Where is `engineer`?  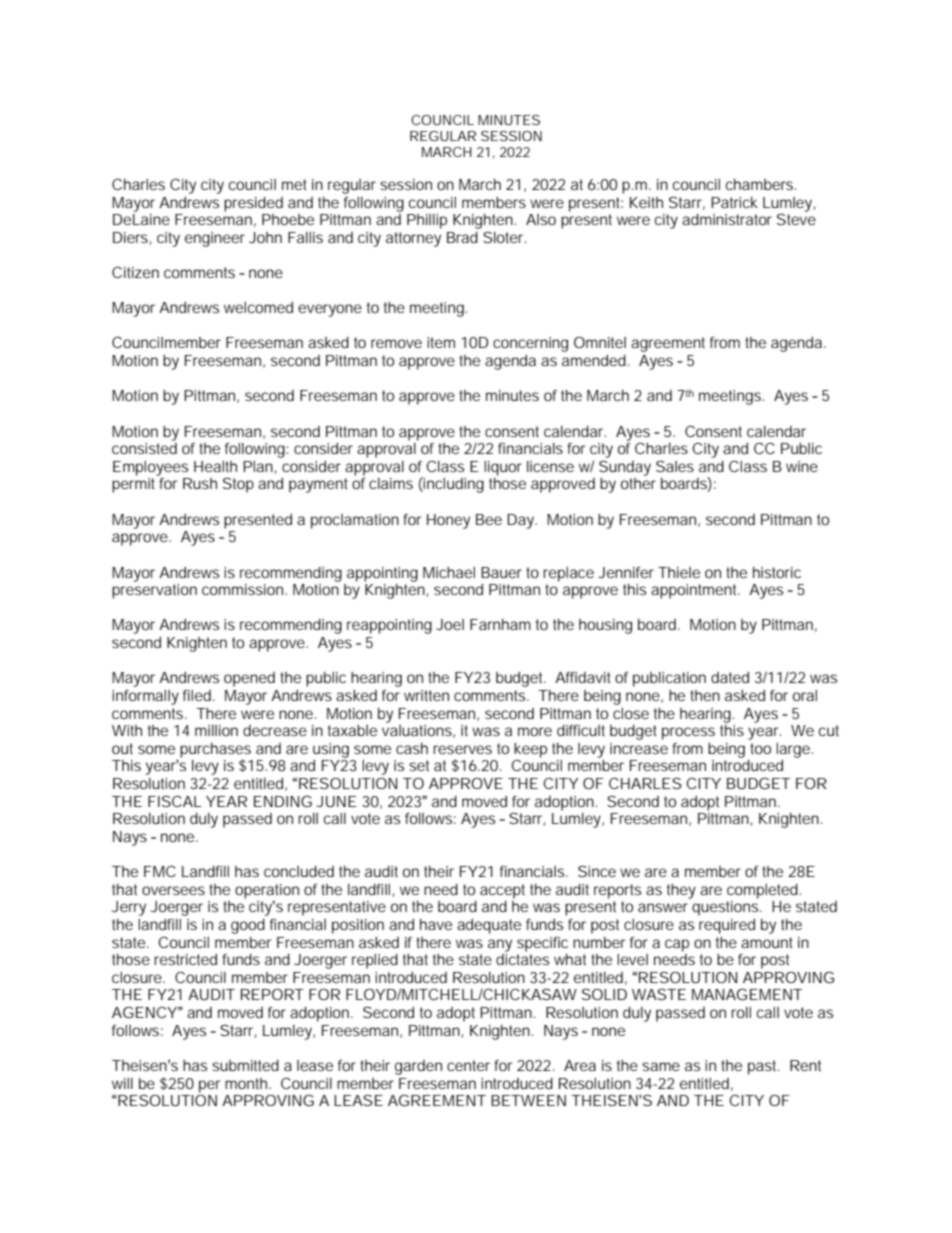 engineer is located at coordinates (215, 239).
